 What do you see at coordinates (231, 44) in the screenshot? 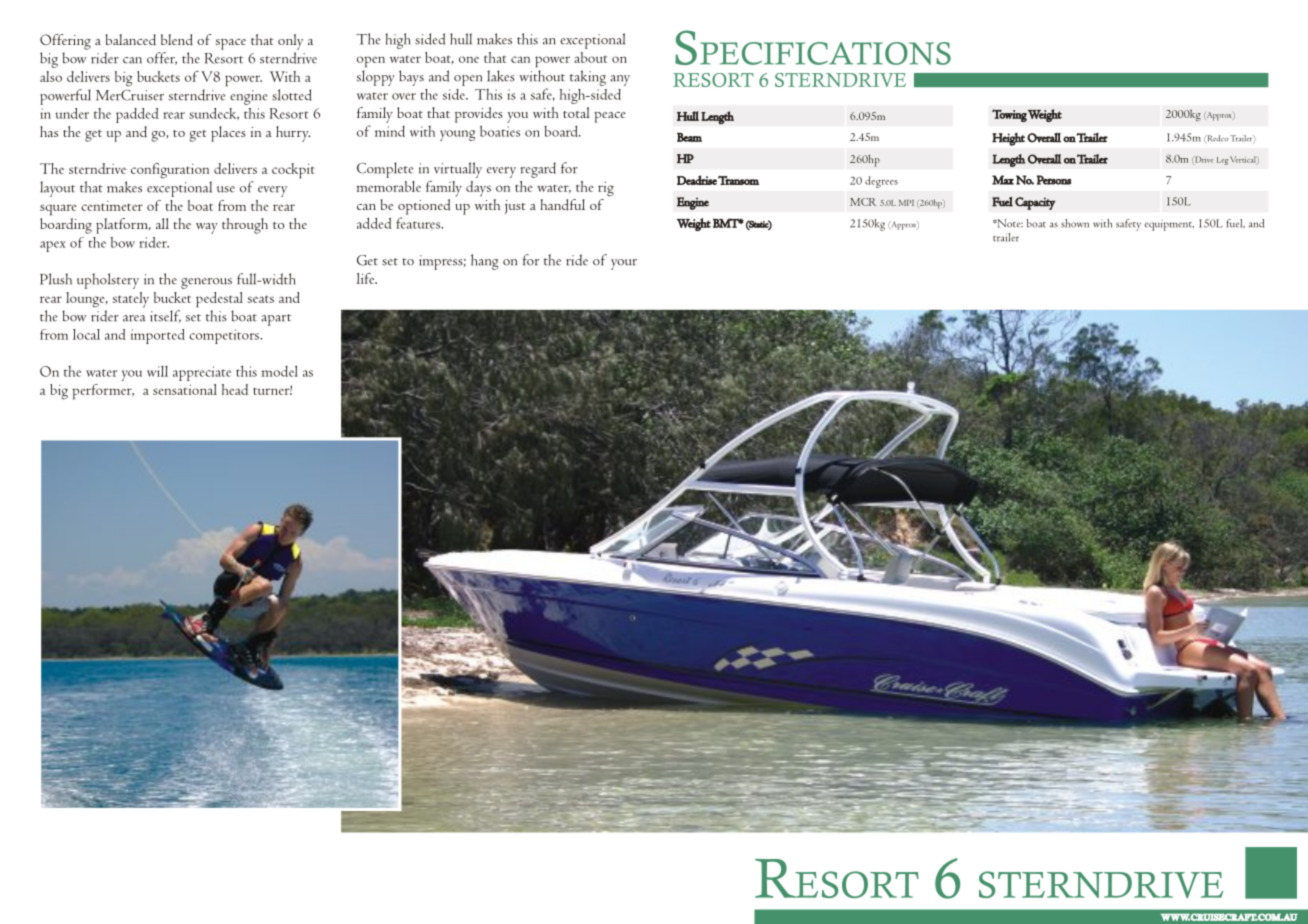
I see `space` at bounding box center [231, 44].
